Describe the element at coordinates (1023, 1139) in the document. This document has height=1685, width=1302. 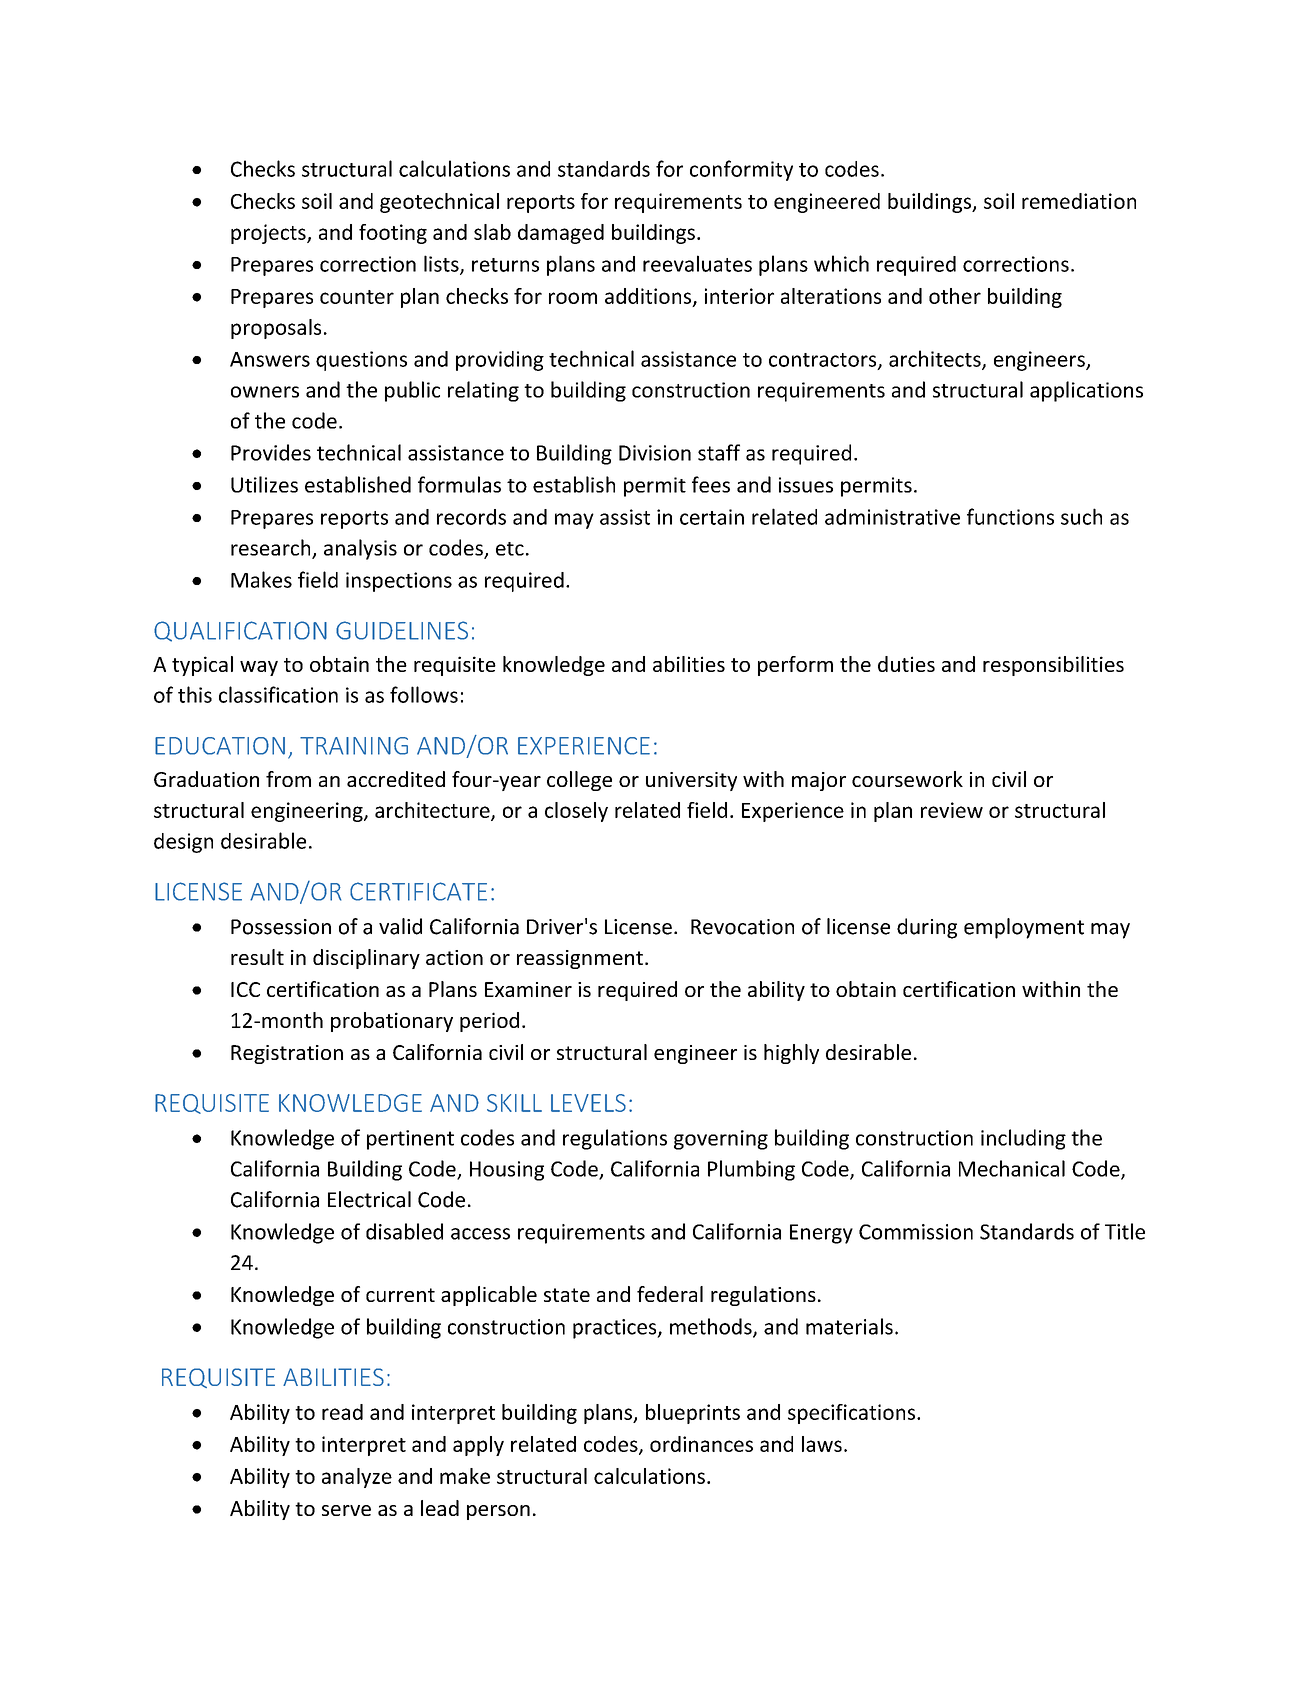
I see `including` at that location.
